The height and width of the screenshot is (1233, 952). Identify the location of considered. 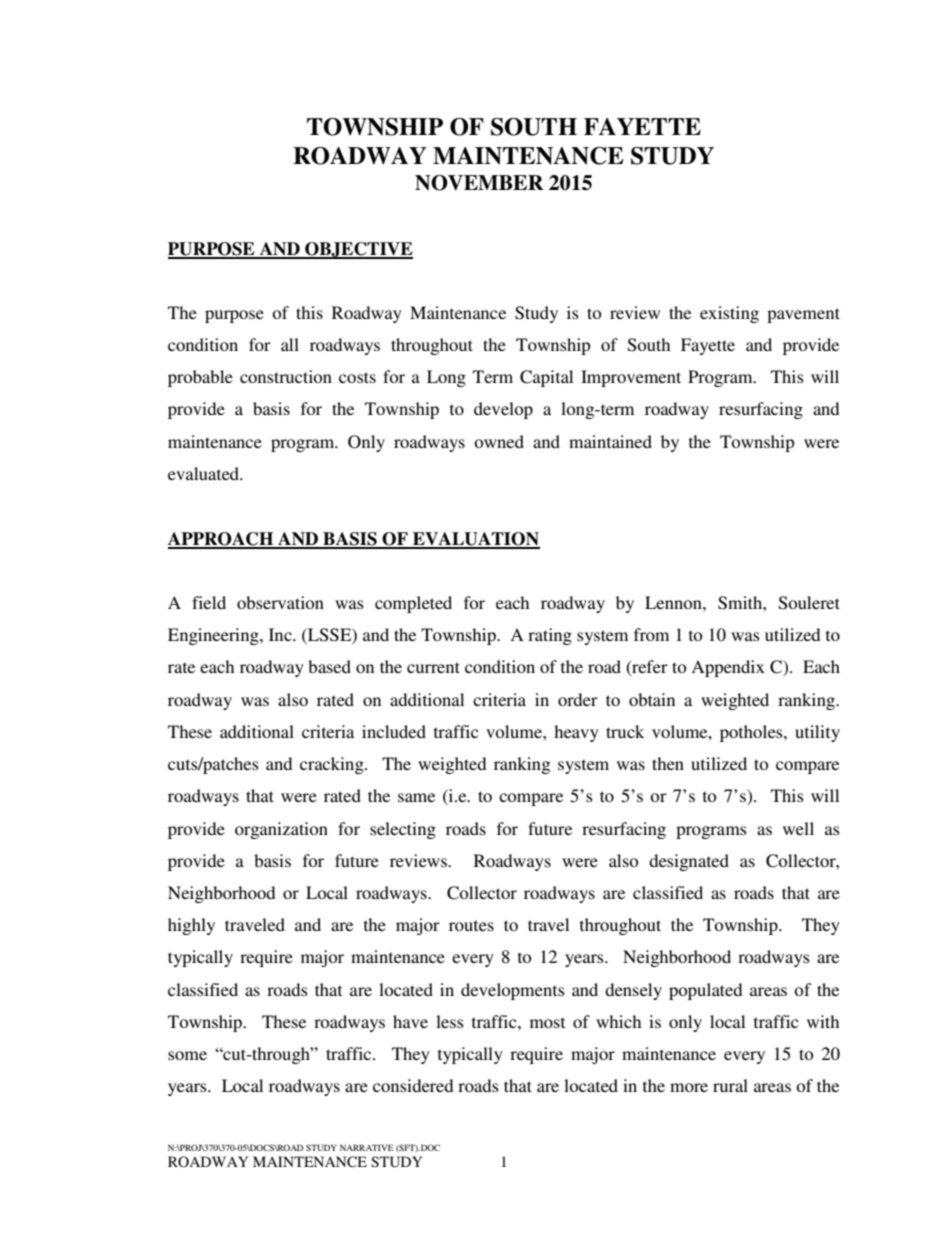
(413, 1085).
